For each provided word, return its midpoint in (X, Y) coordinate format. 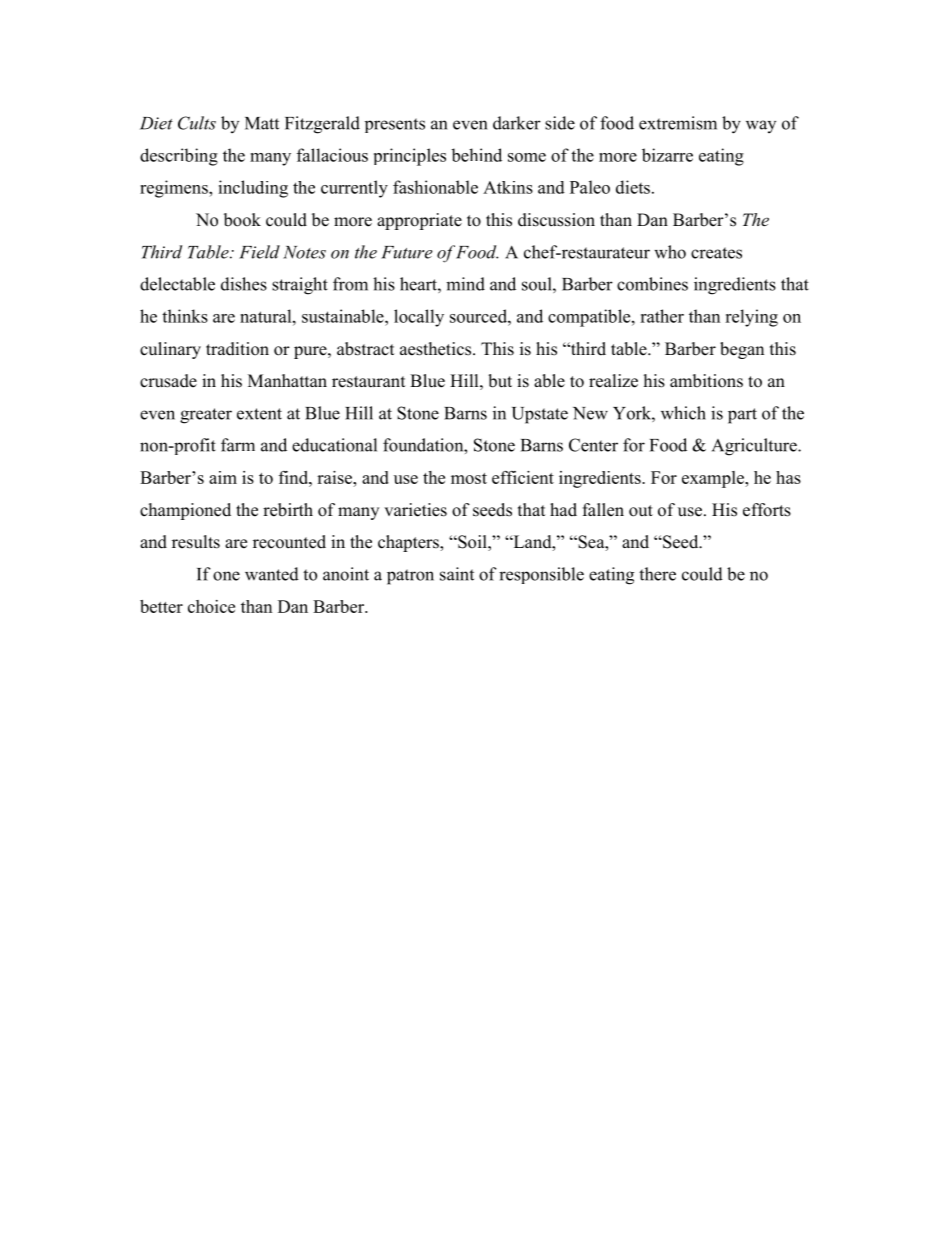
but (500, 381)
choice (211, 606)
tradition (237, 349)
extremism (678, 123)
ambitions (706, 381)
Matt (262, 123)
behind (476, 155)
